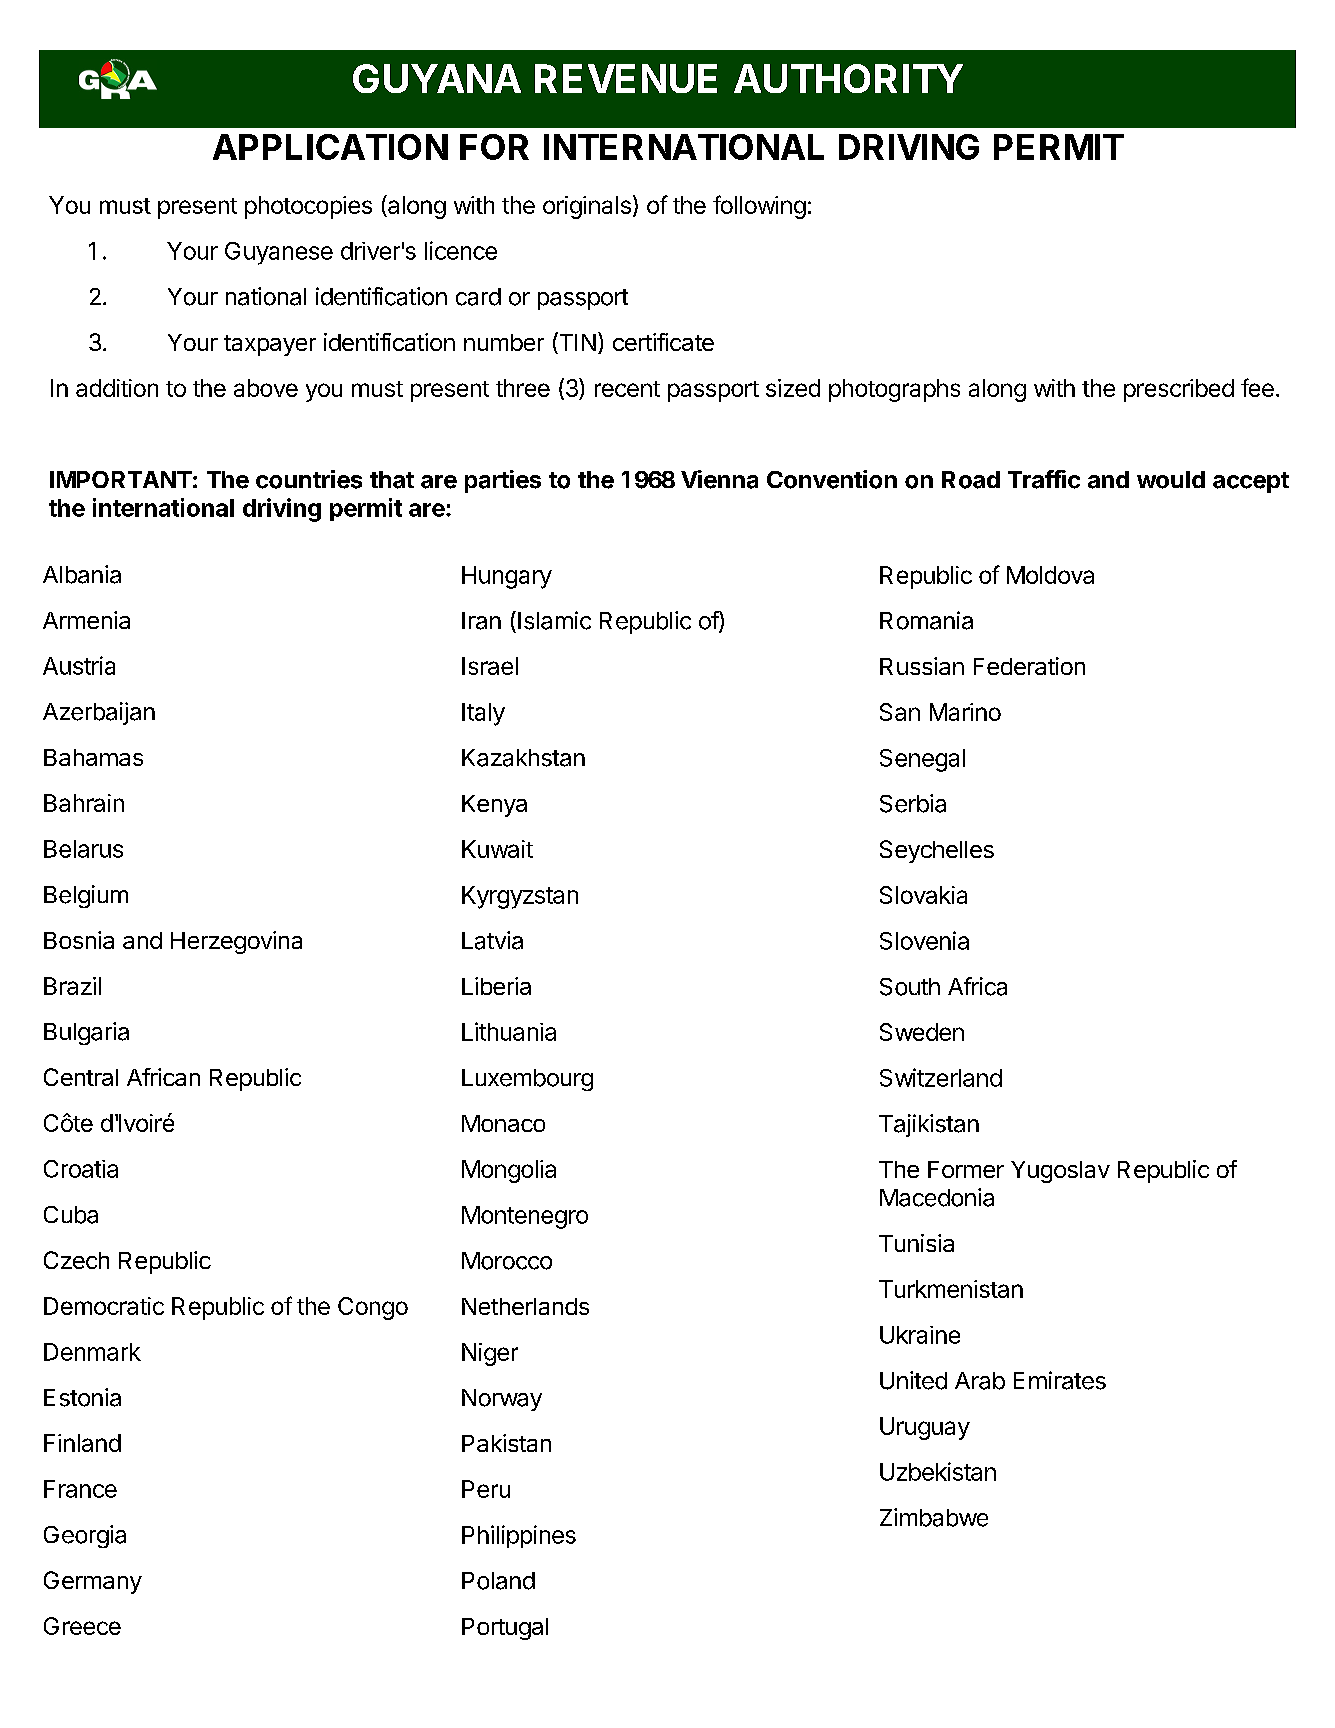 The image size is (1335, 1728). What do you see at coordinates (1050, 575) in the document?
I see `Moldova` at bounding box center [1050, 575].
